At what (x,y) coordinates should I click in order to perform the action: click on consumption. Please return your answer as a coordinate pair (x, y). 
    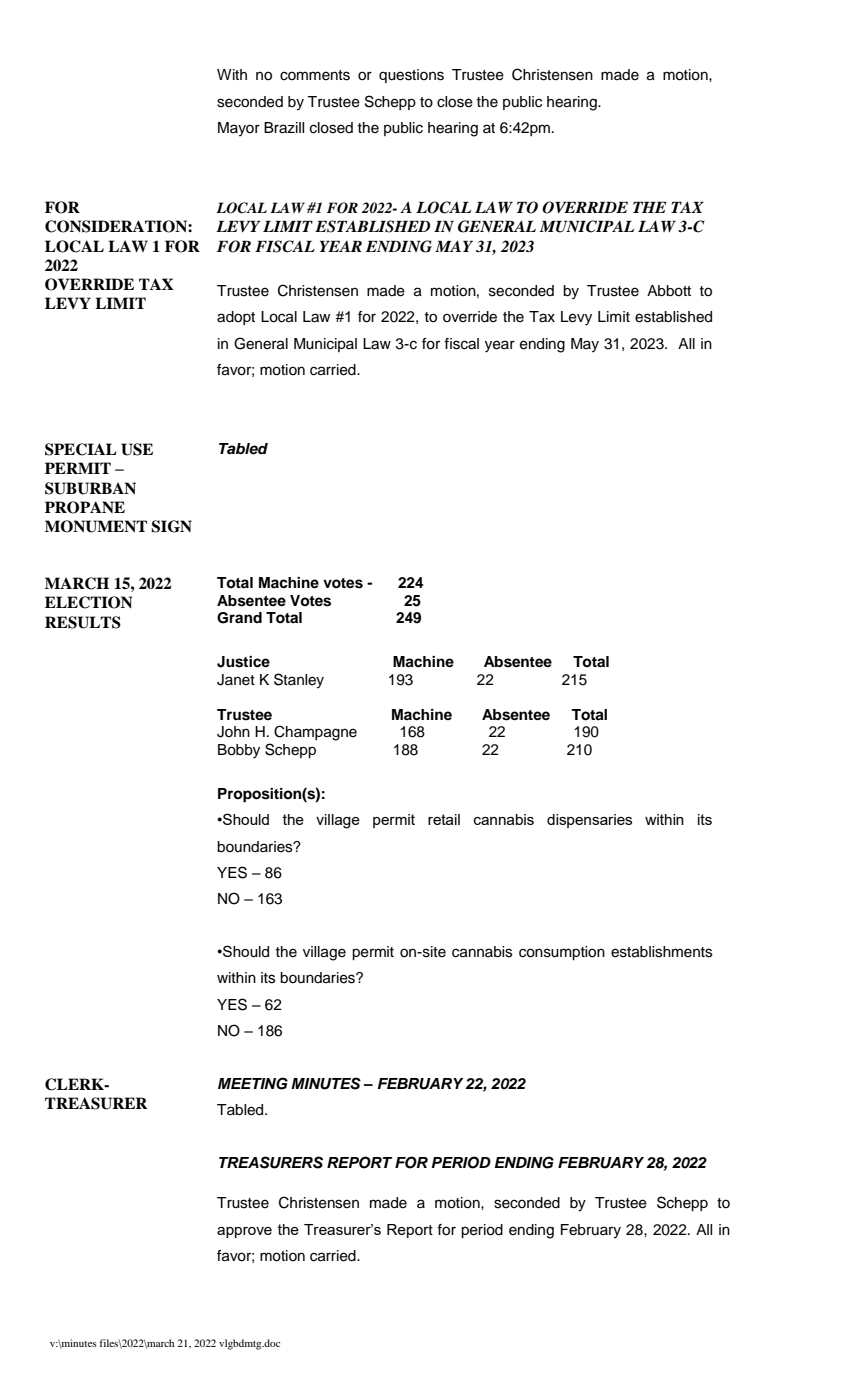
    Looking at the image, I should click on (562, 953).
